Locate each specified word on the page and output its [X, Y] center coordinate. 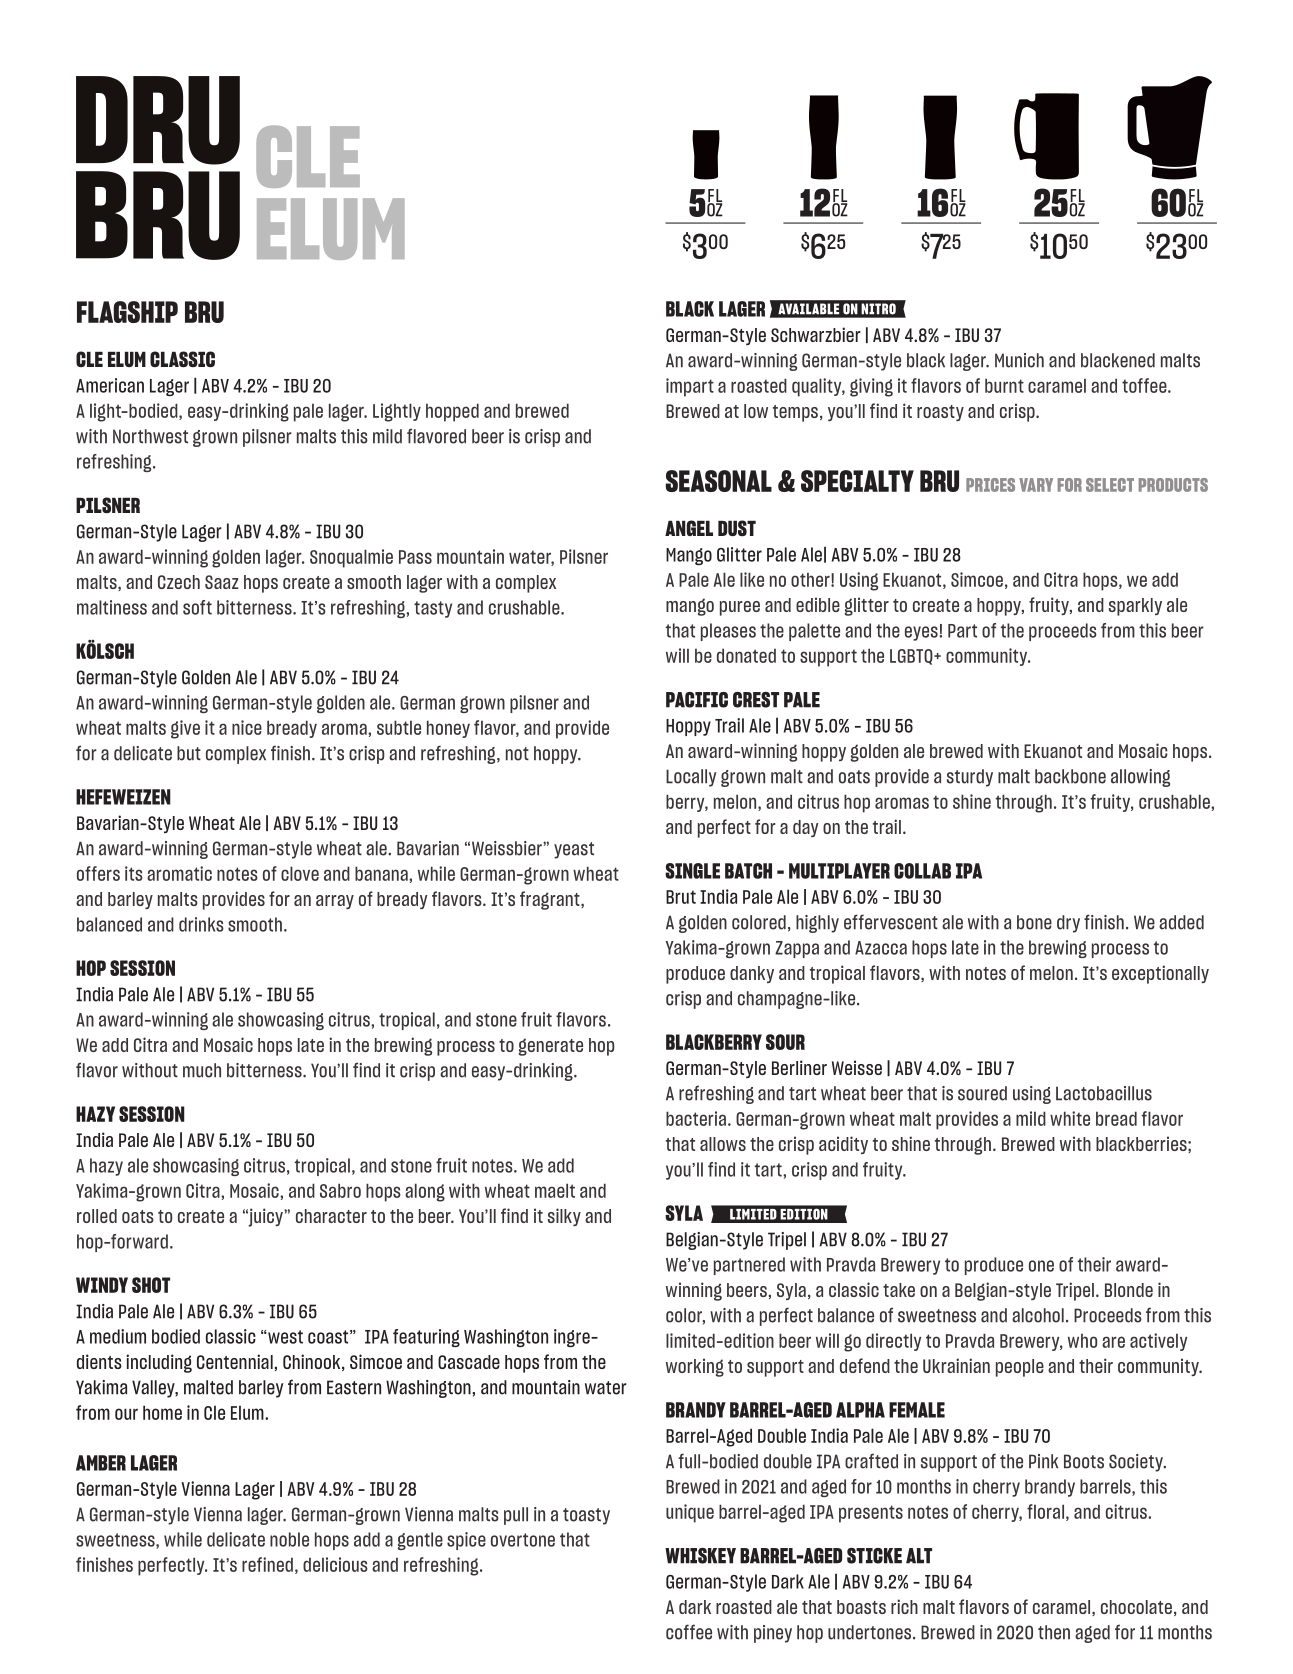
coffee [689, 1632]
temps [795, 413]
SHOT [151, 1285]
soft [197, 607]
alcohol [1038, 1315]
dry [1068, 924]
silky [564, 1217]
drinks [201, 924]
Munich [1019, 360]
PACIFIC [697, 700]
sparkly [1135, 607]
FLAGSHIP [127, 312]
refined [267, 1564]
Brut [681, 897]
